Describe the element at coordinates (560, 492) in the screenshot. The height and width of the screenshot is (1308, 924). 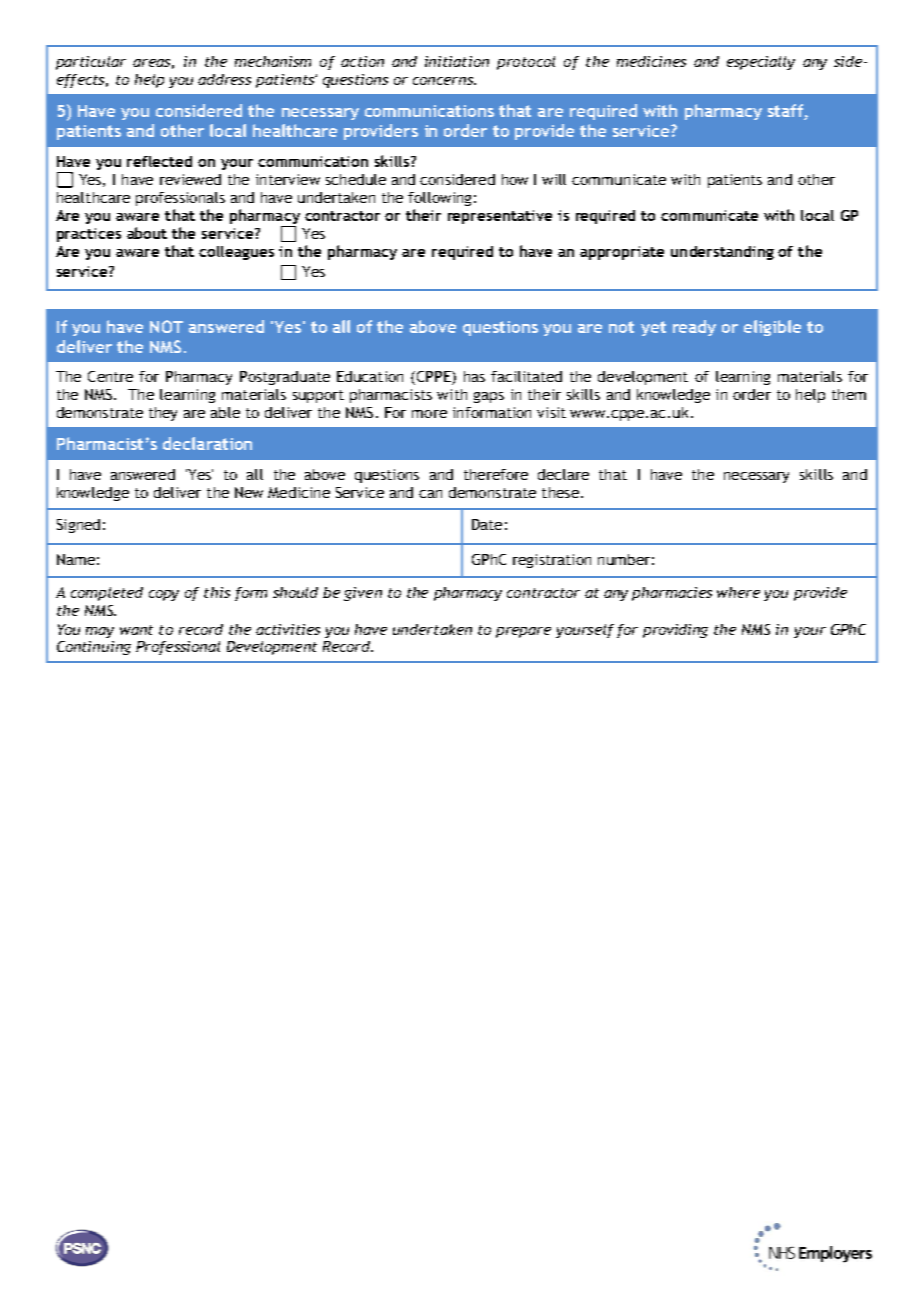
I see `these` at that location.
